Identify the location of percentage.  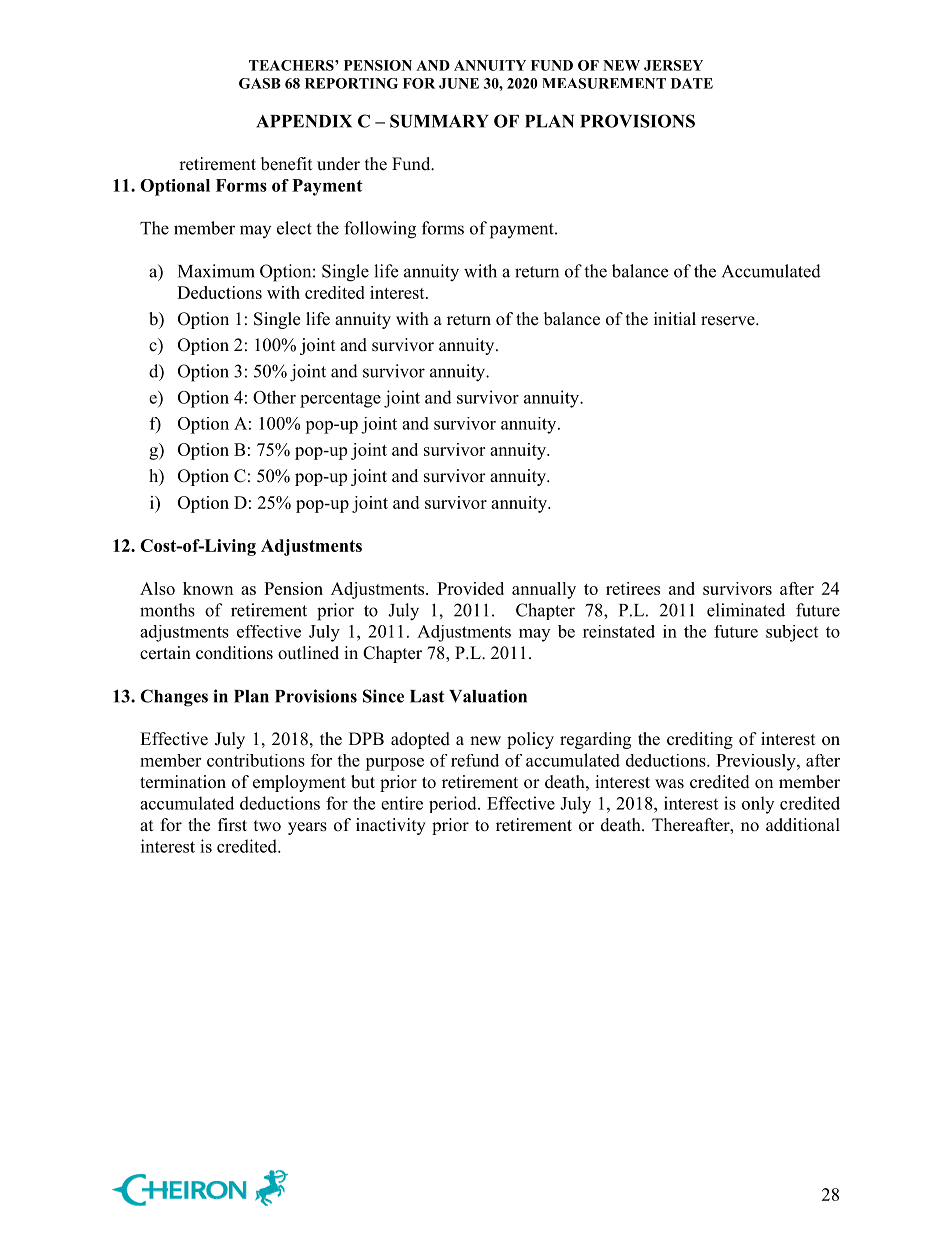
(340, 400).
